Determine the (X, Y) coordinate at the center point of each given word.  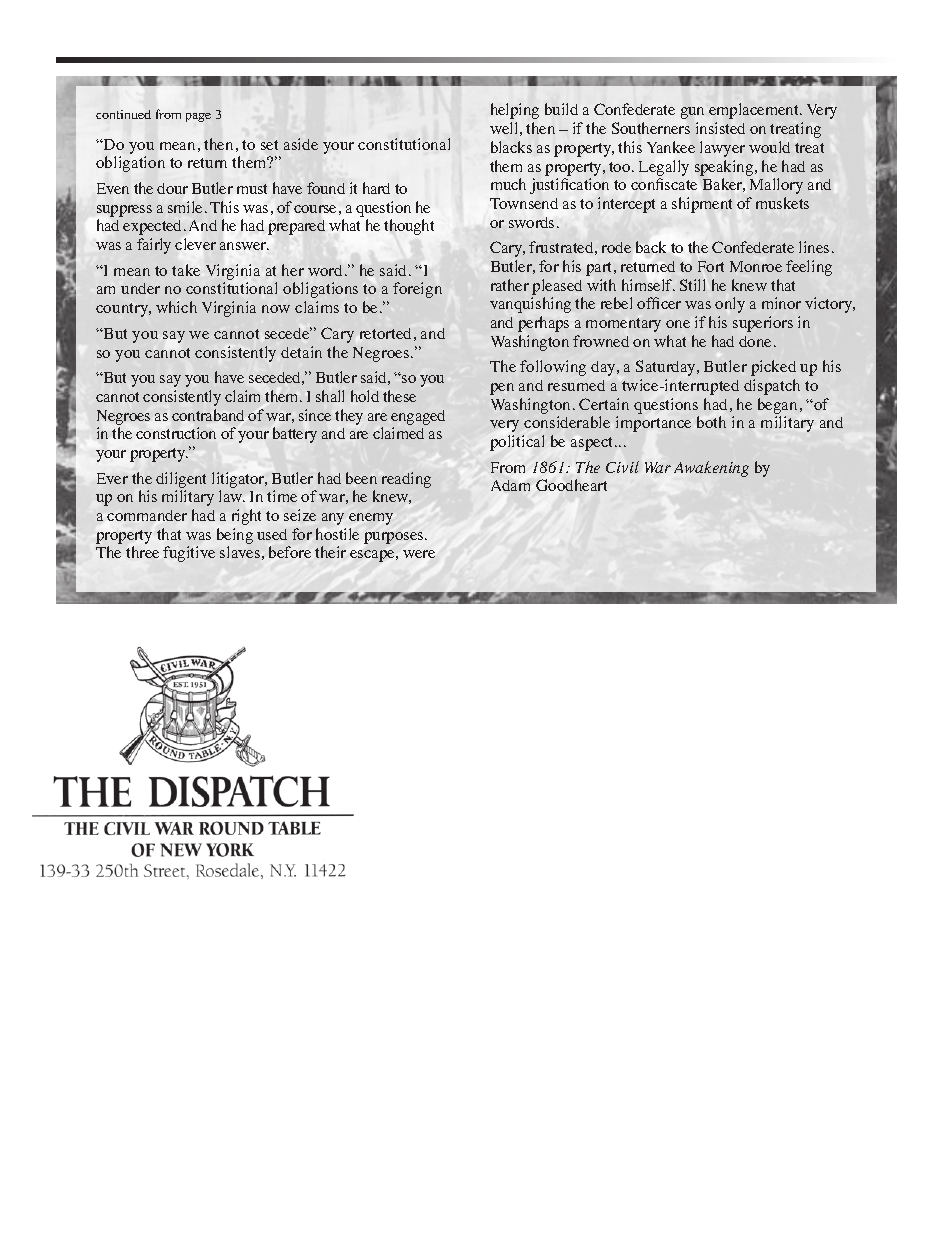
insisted (720, 128)
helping (515, 111)
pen (502, 389)
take (186, 270)
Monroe (756, 266)
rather (510, 285)
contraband (208, 415)
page (198, 117)
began (777, 406)
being (235, 536)
